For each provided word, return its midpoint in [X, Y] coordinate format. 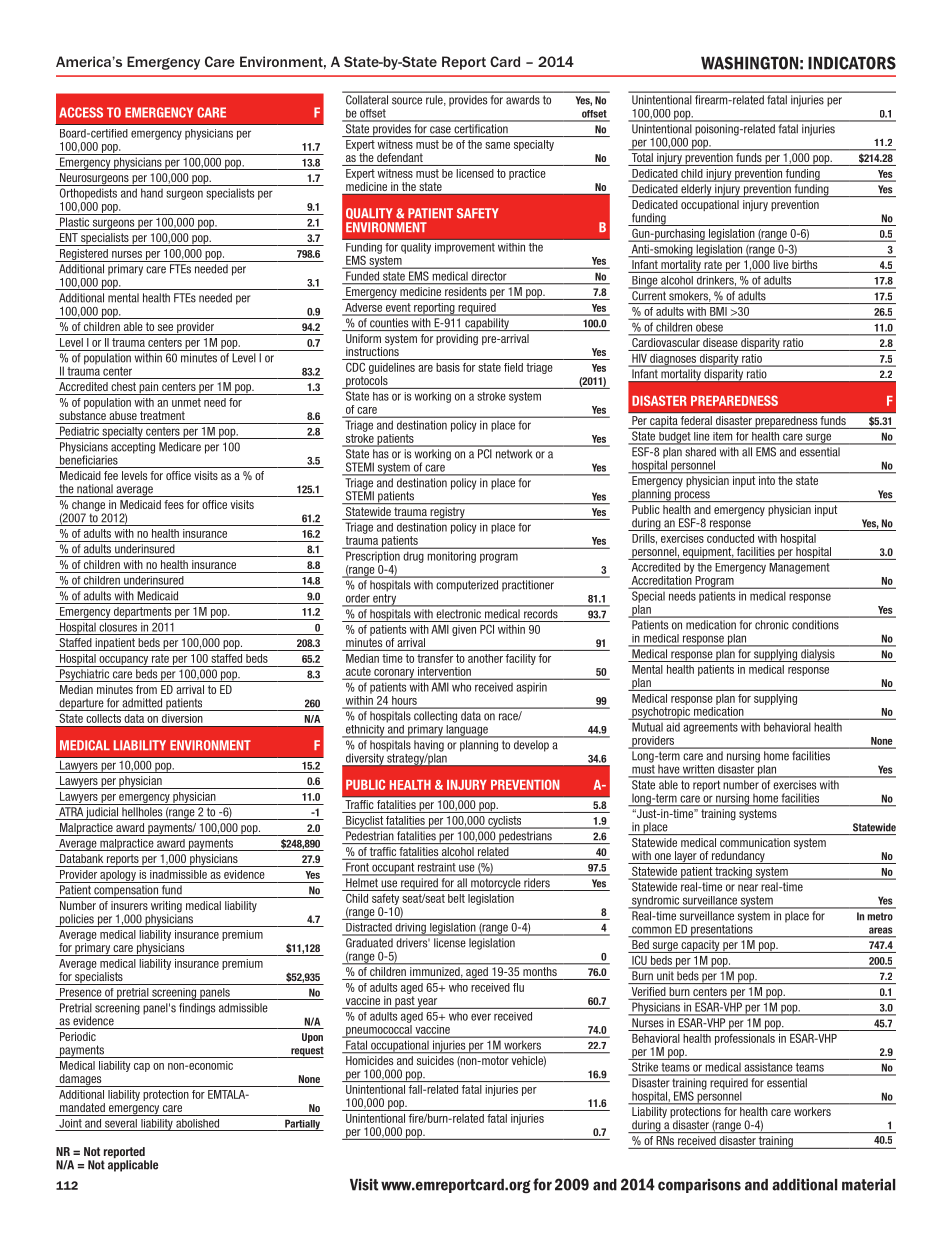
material [868, 1185]
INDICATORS [852, 63]
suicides [435, 1060]
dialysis [818, 655]
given [464, 630]
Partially [303, 1125]
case [440, 130]
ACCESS [81, 112]
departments [143, 613]
